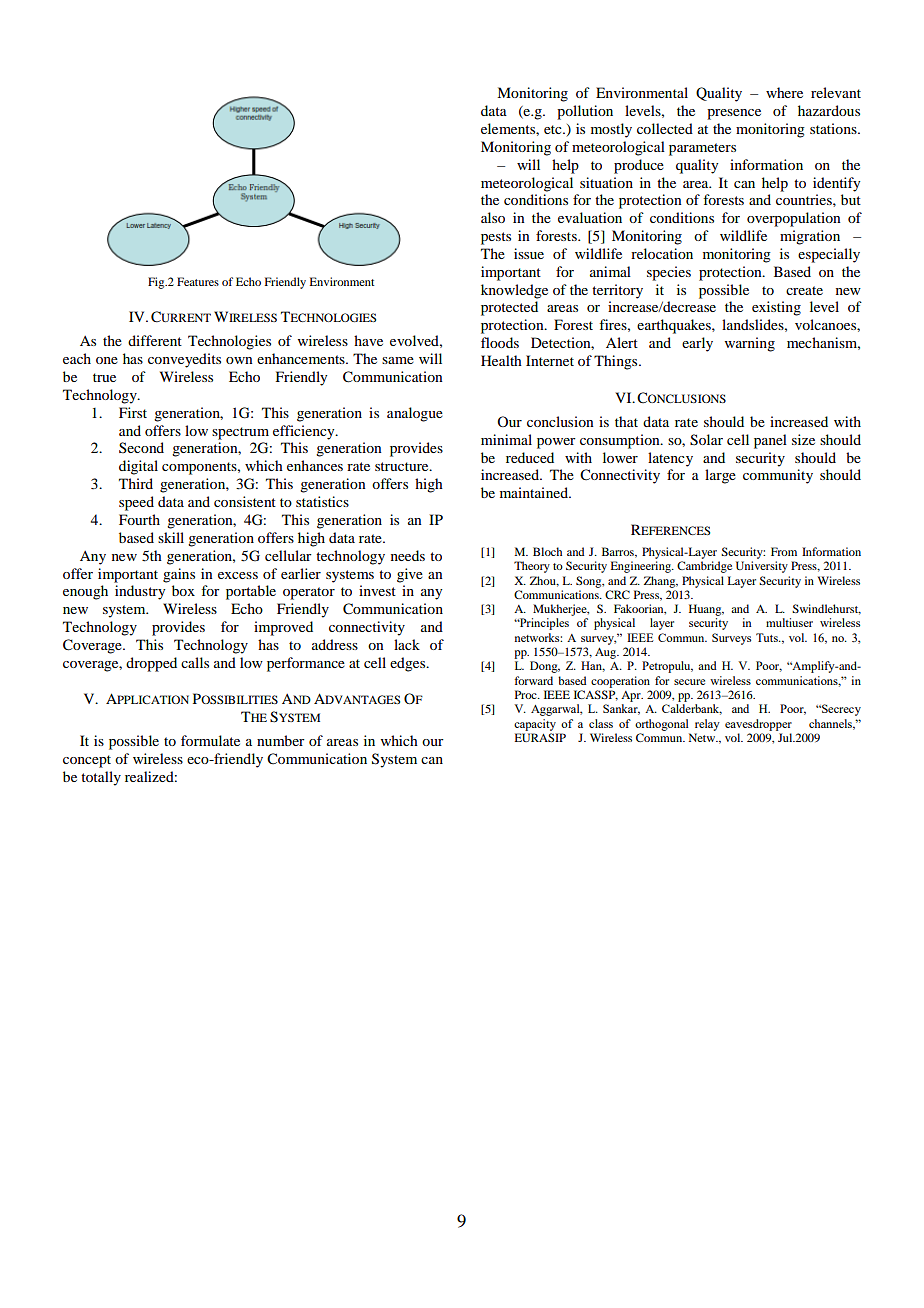 The image size is (924, 1308). I want to click on etc, so click(554, 129).
